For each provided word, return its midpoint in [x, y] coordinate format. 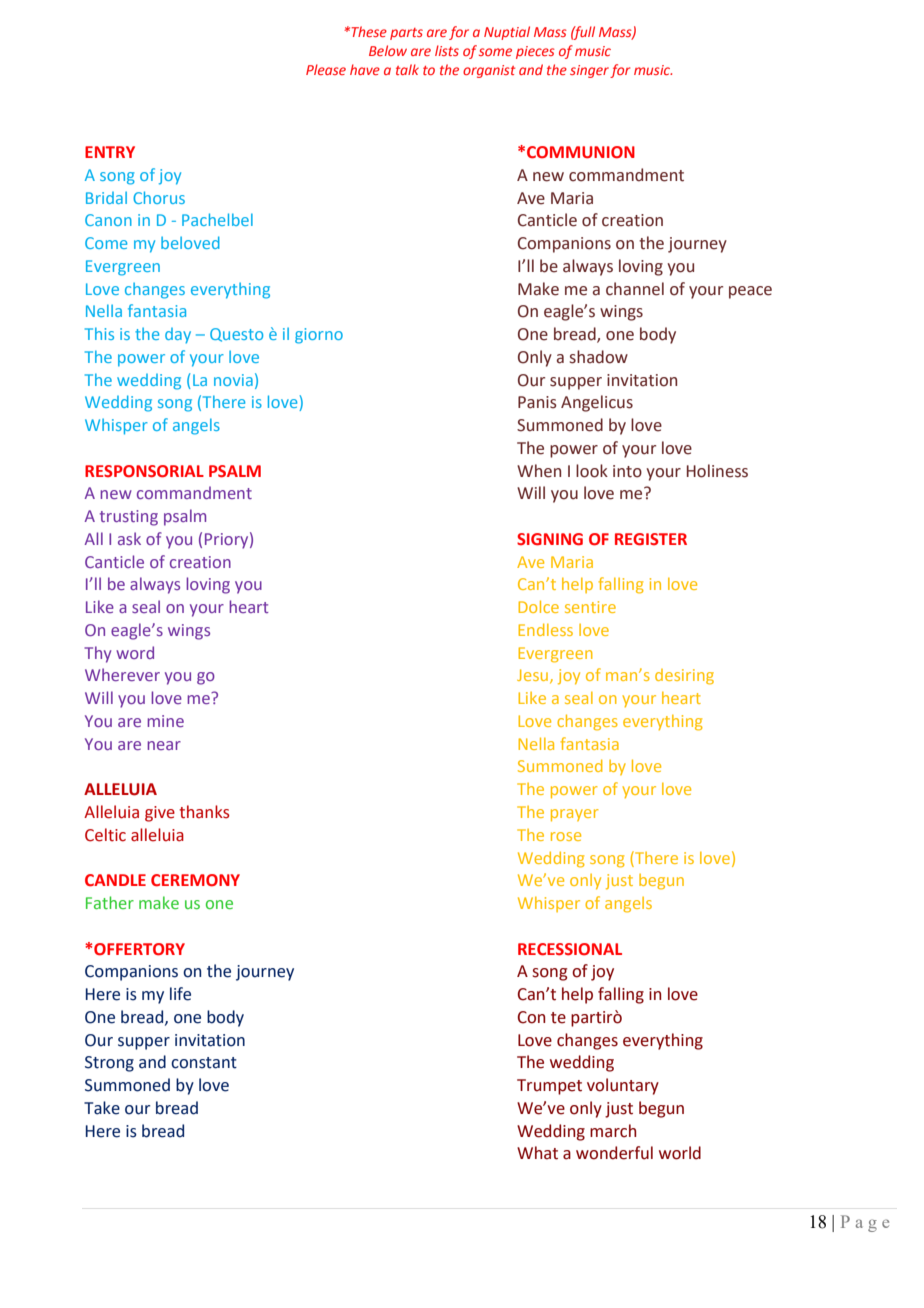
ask [129, 538]
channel [635, 289]
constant [204, 1063]
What [537, 1153]
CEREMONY [195, 880]
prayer [575, 815]
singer [589, 71]
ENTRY [110, 152]
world [680, 1153]
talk [407, 69]
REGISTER [651, 539]
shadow [599, 357]
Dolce [538, 606]
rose [566, 836]
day [178, 336]
